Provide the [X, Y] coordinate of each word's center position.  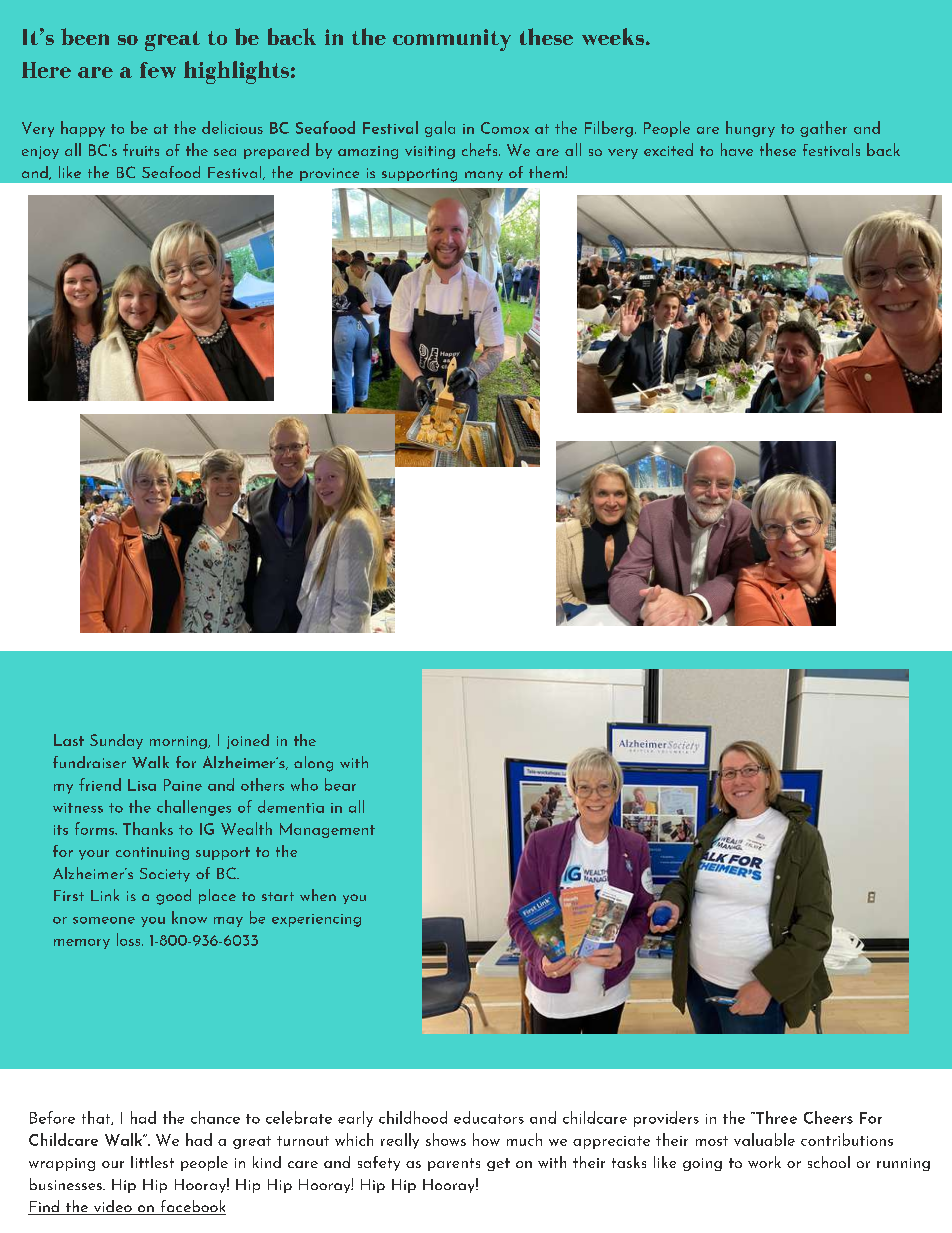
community [452, 40]
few [158, 70]
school [829, 1162]
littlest [152, 1162]
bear [340, 784]
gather [823, 129]
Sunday [116, 741]
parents [454, 1164]
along [313, 764]
